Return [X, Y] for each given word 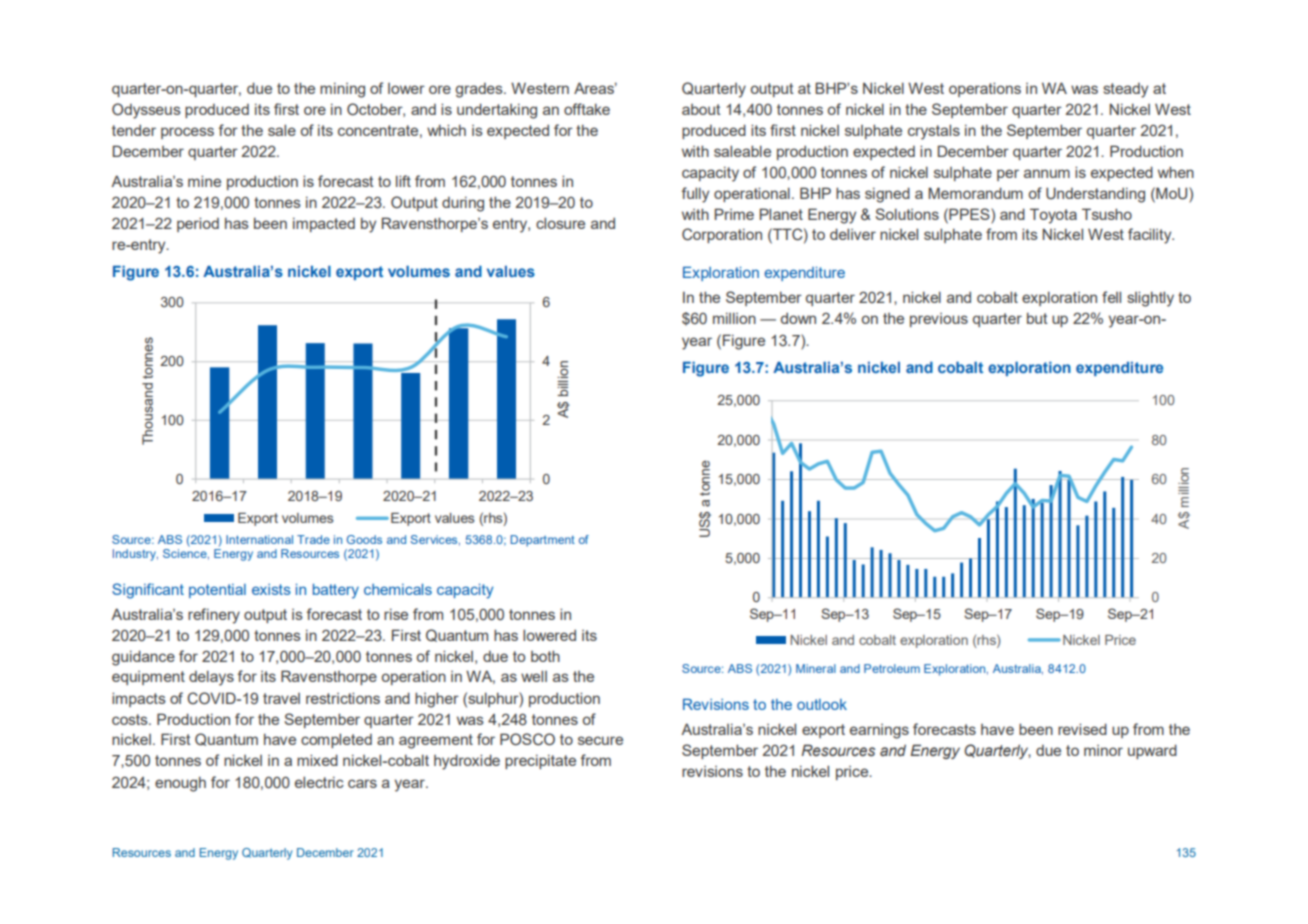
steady [1125, 90]
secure [600, 740]
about [701, 109]
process [187, 133]
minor [1103, 750]
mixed [317, 760]
